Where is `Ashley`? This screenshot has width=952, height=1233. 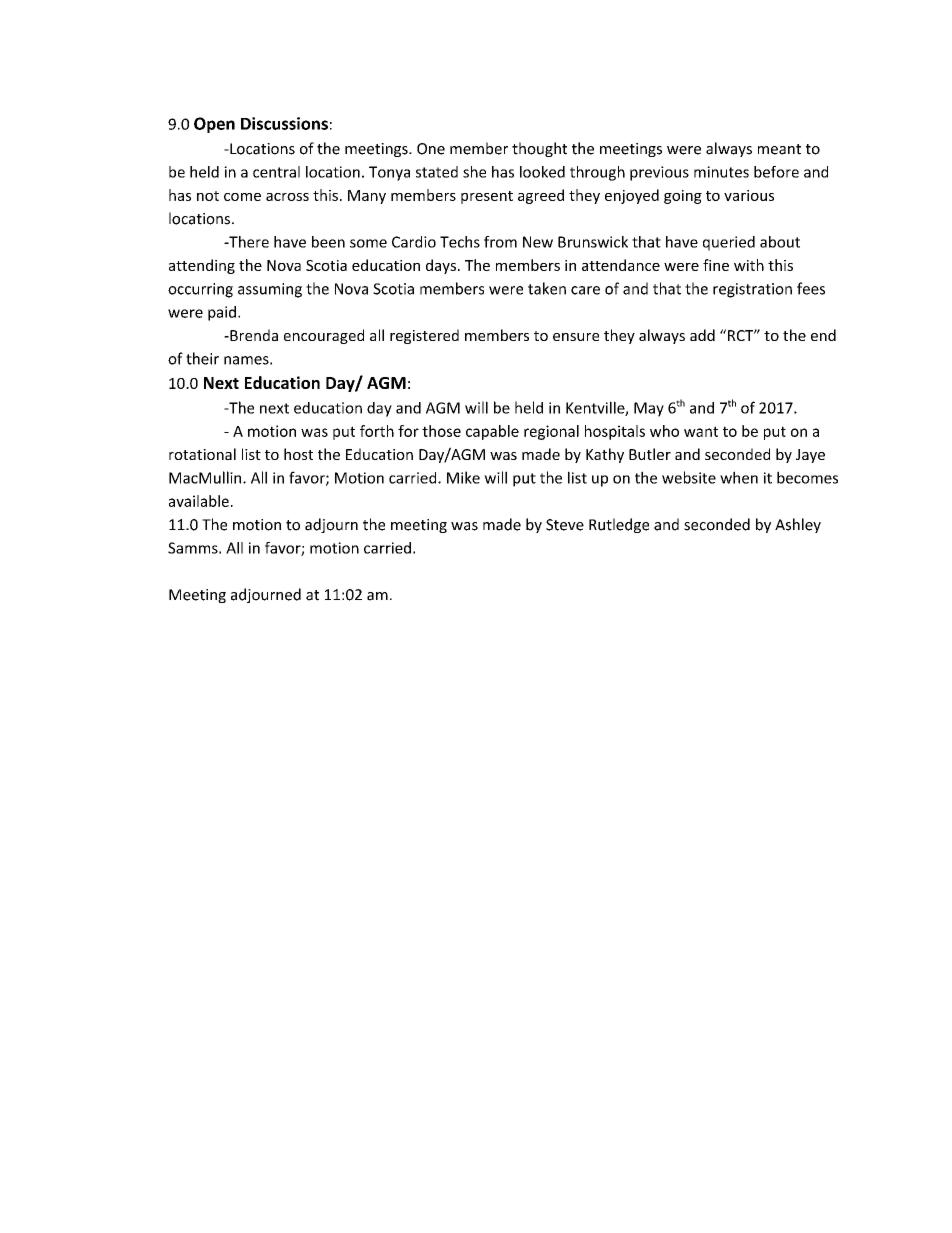 Ashley is located at coordinates (798, 525).
